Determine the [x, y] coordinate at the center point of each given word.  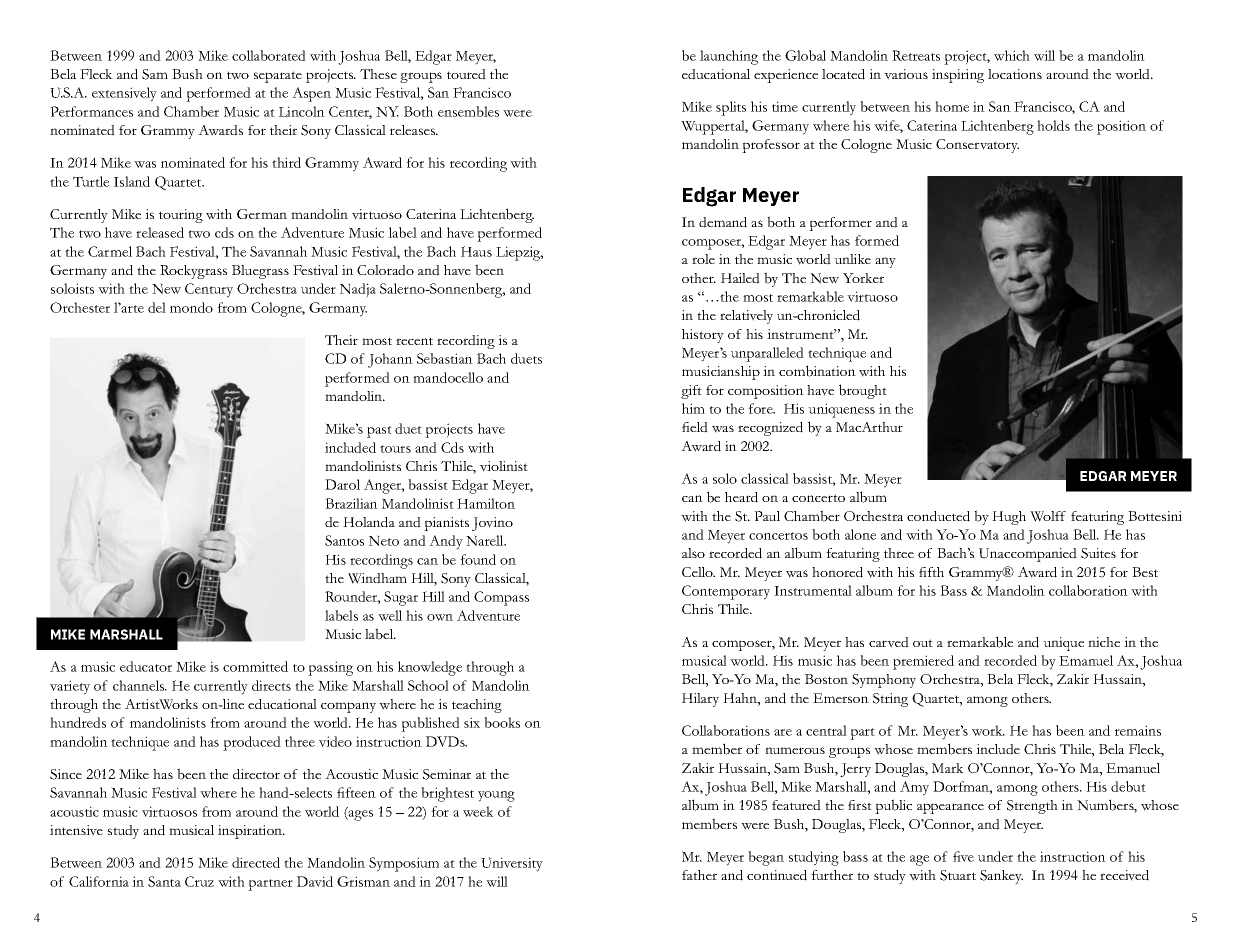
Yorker [863, 278]
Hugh [1009, 518]
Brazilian [351, 503]
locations [1015, 74]
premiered [923, 662]
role [703, 259]
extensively [124, 94]
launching [729, 57]
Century [209, 290]
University [512, 864]
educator [146, 666]
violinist [504, 466]
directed [256, 862]
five [963, 856]
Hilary [700, 700]
